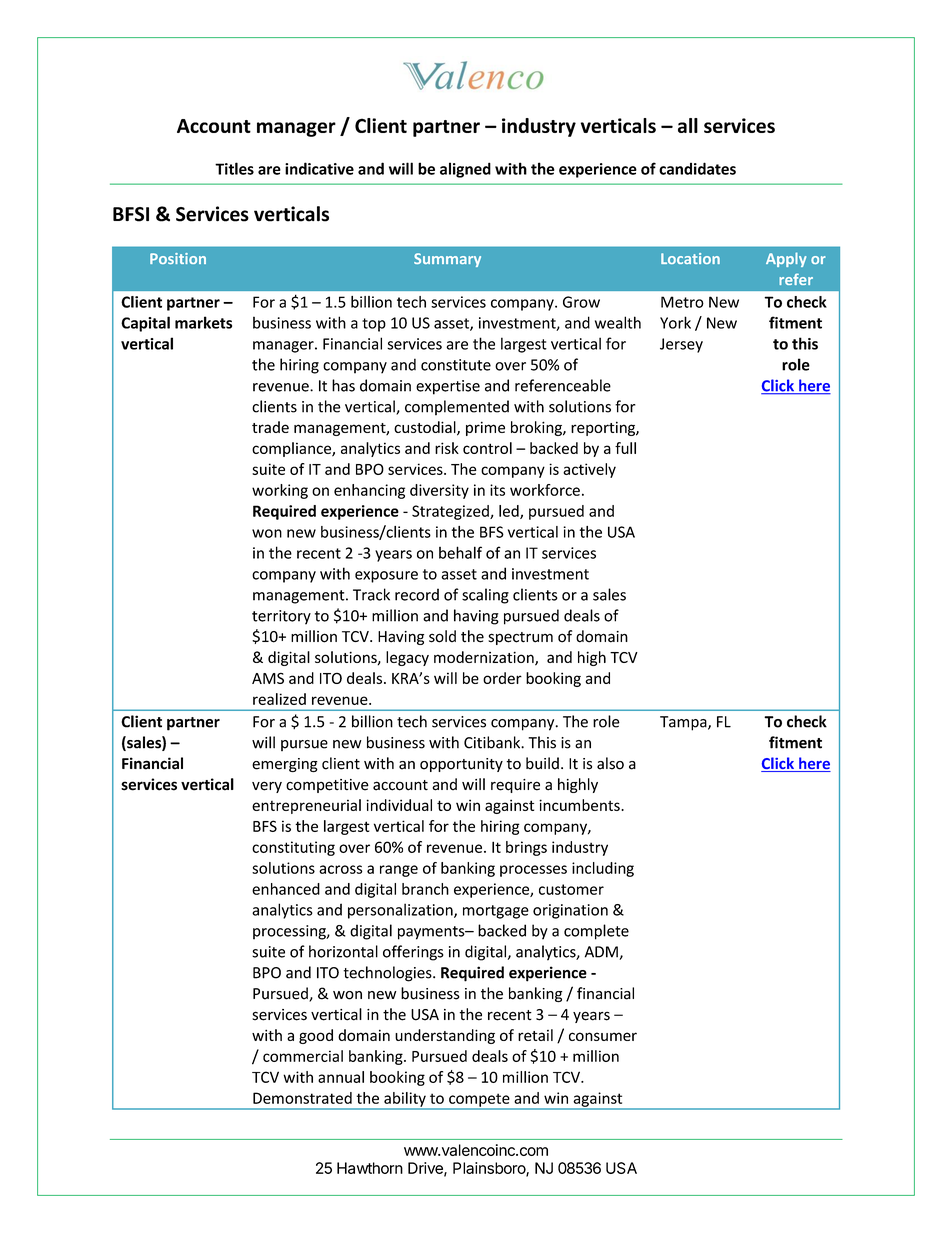  What do you see at coordinates (302, 1098) in the screenshot?
I see `Demonstrated` at bounding box center [302, 1098].
